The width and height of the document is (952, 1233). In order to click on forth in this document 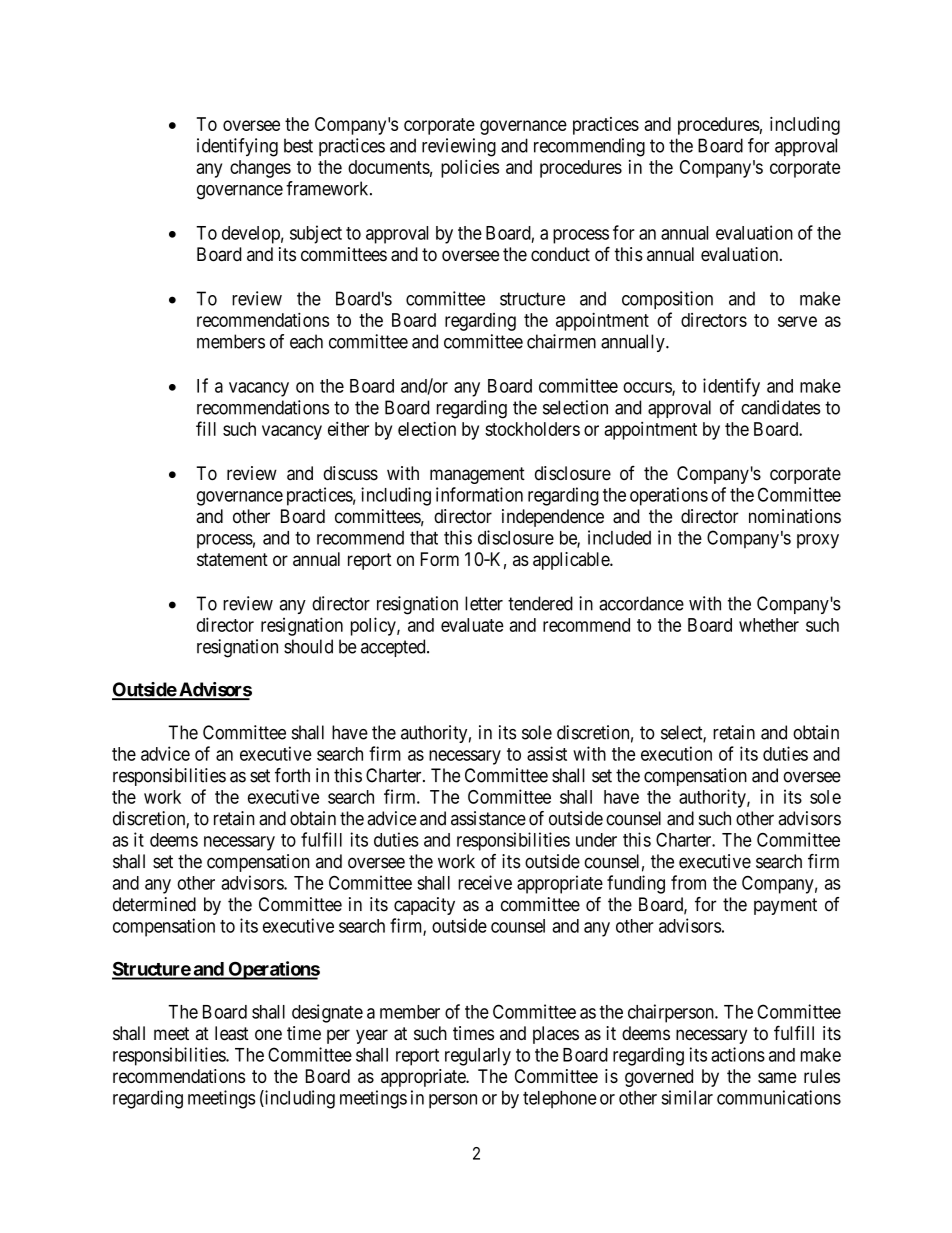, I will do `click(292, 775)`.
